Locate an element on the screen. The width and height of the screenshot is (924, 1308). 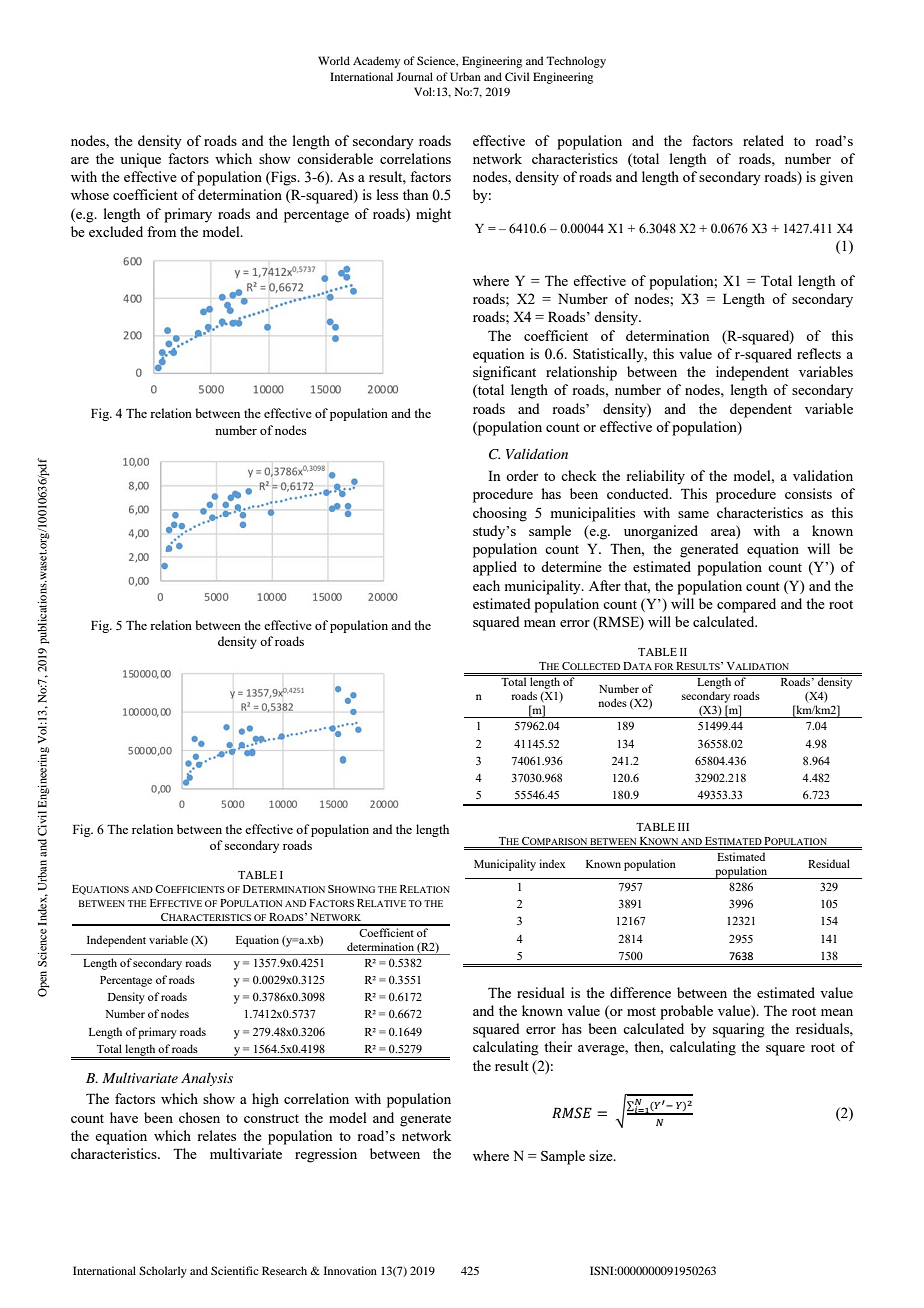
related is located at coordinates (763, 140).
